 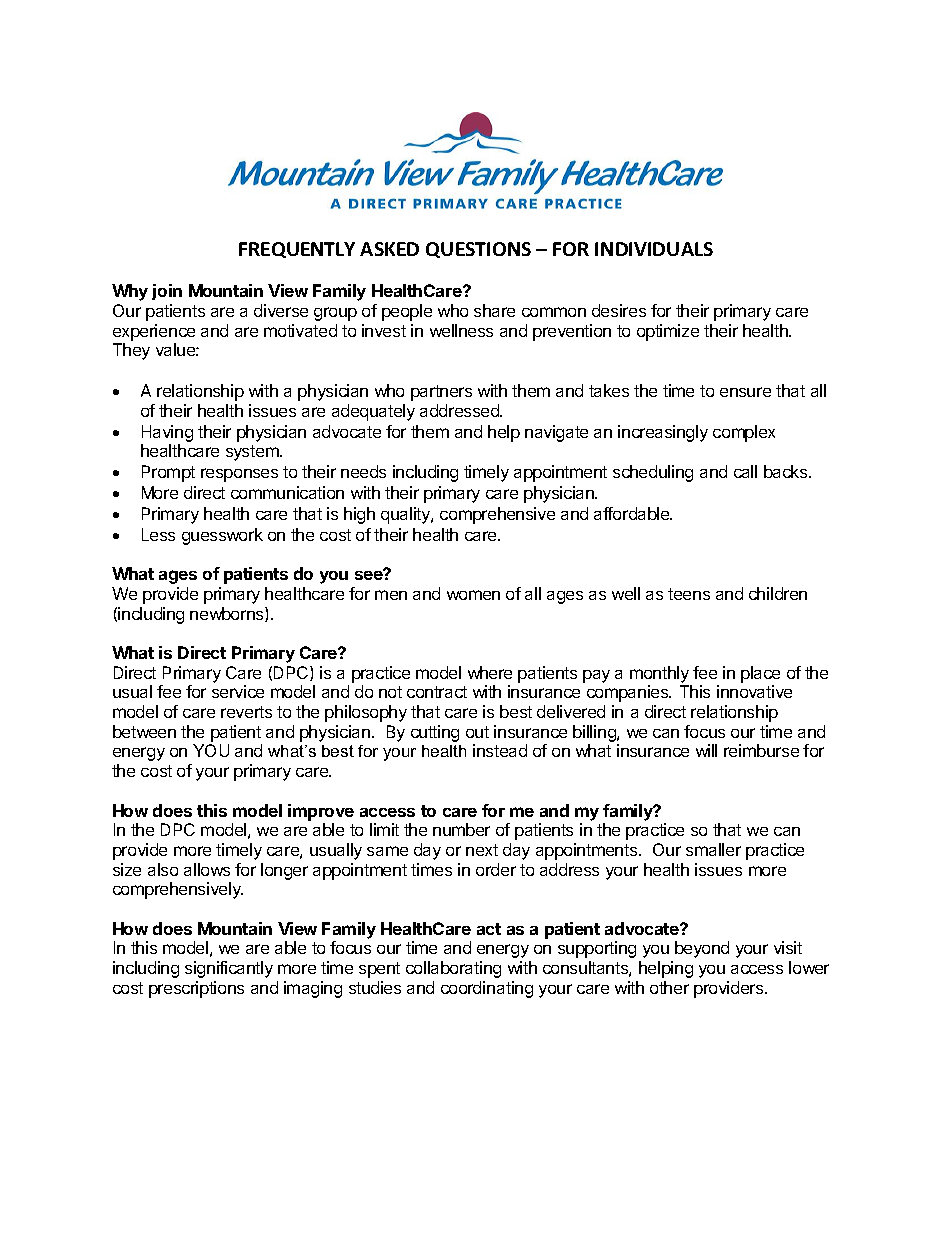 What do you see at coordinates (654, 249) in the image?
I see `INDIVIDUALS` at bounding box center [654, 249].
